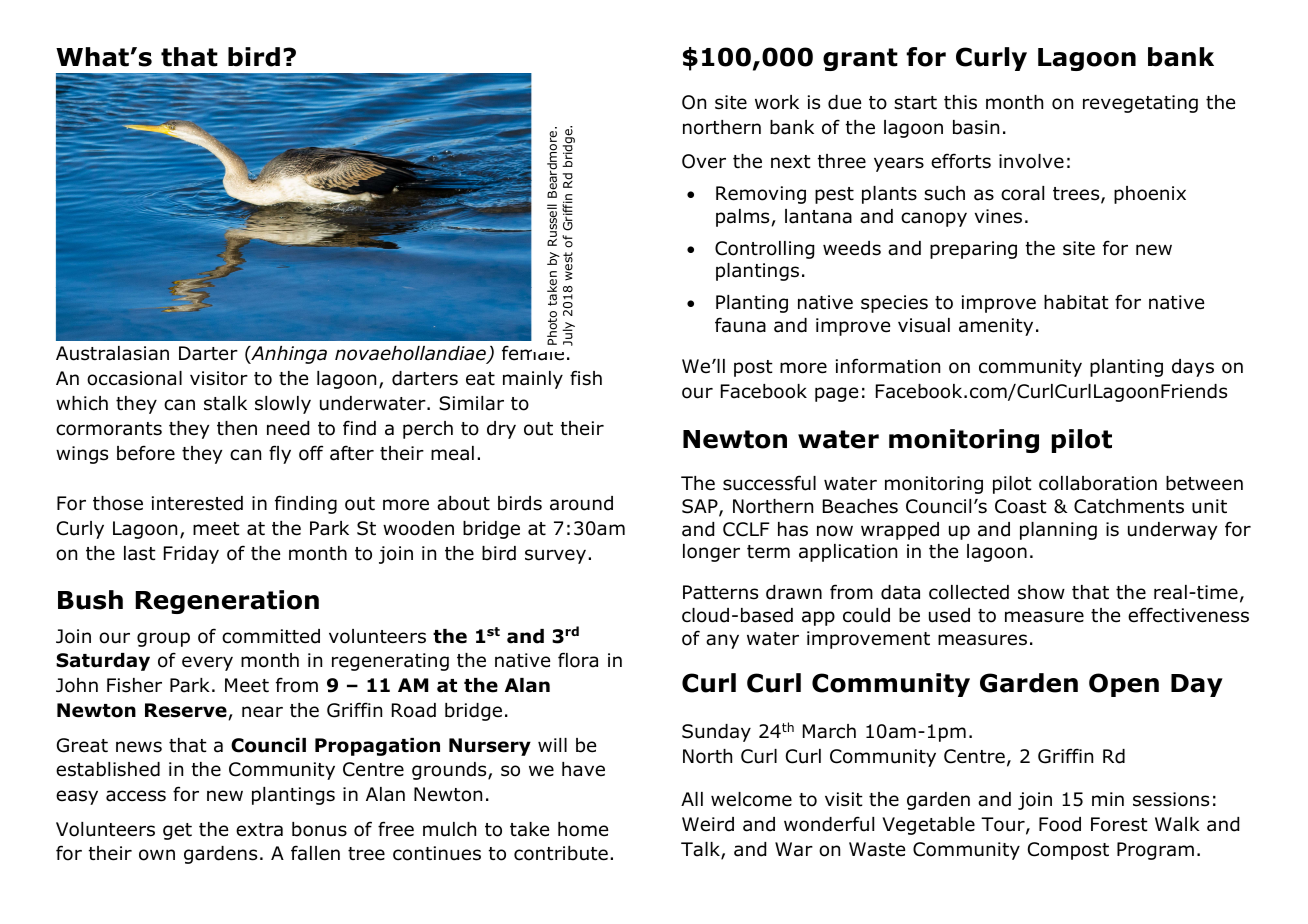  Describe the element at coordinates (578, 660) in the page. I see `flora` at that location.
